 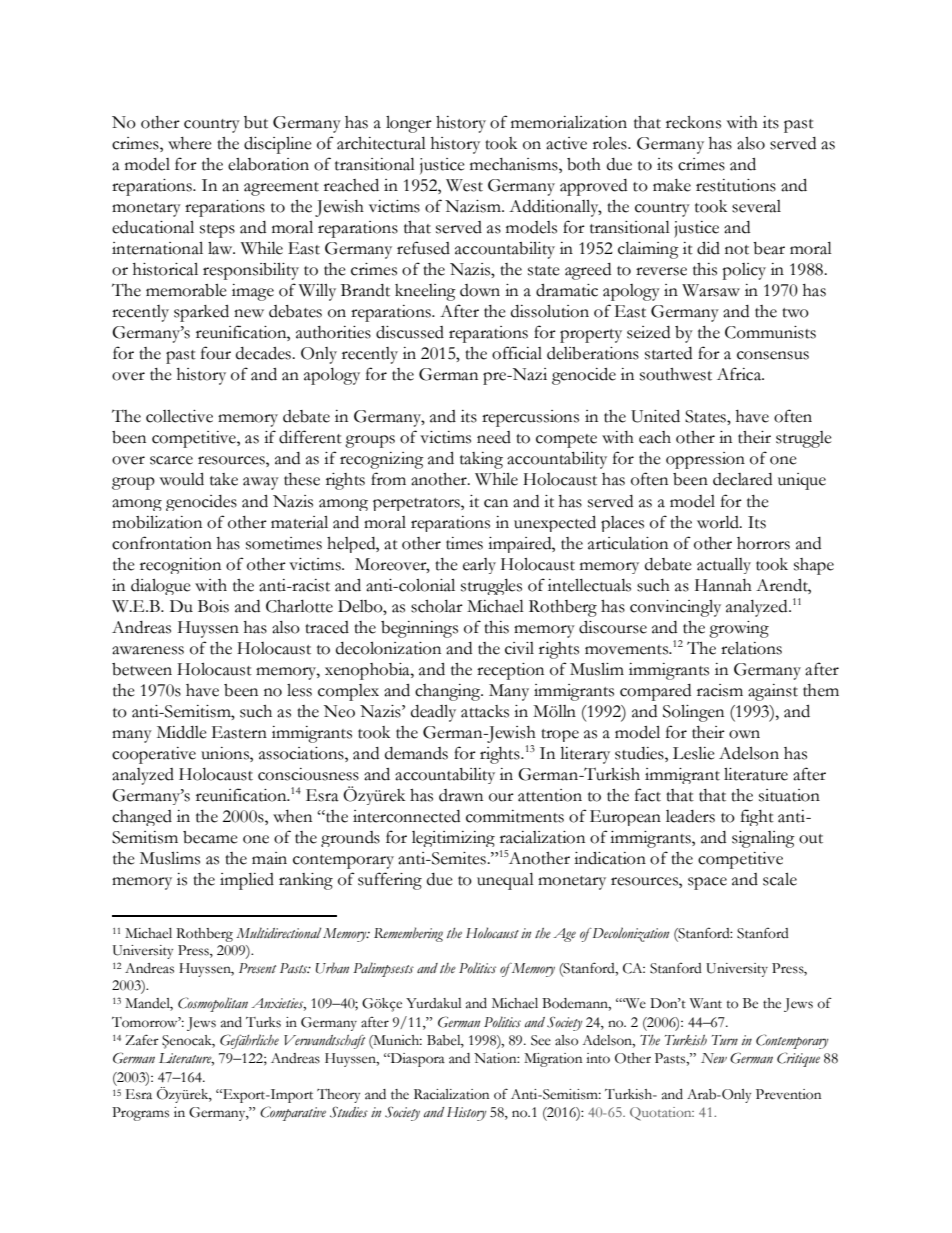 What do you see at coordinates (190, 143) in the screenshot?
I see `where` at bounding box center [190, 143].
